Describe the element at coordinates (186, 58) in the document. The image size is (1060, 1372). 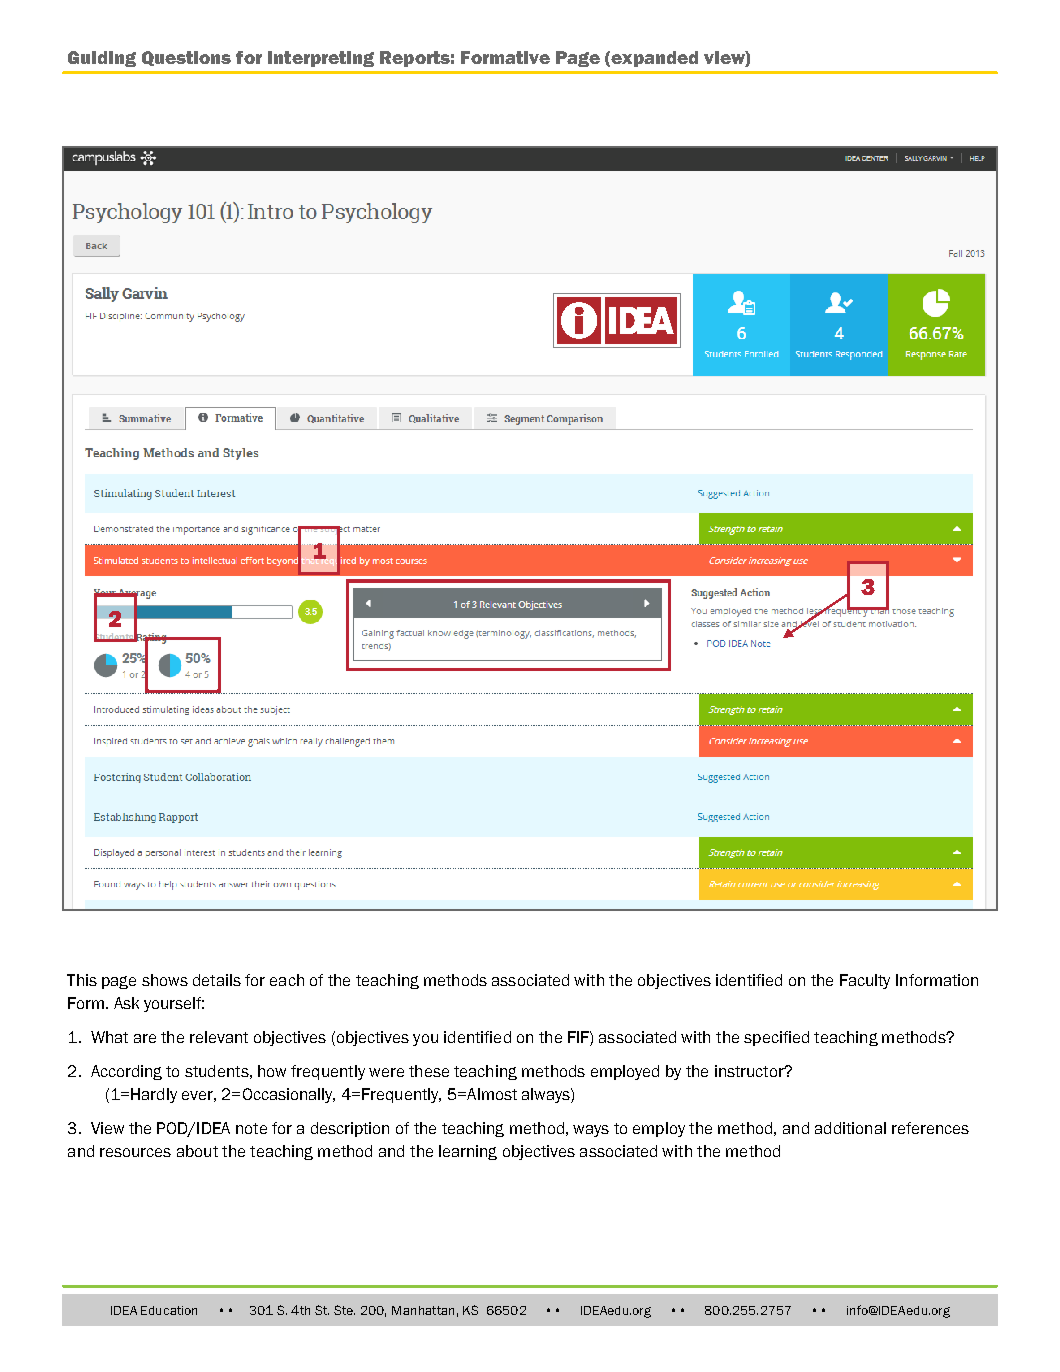
I see `Questions` at that location.
